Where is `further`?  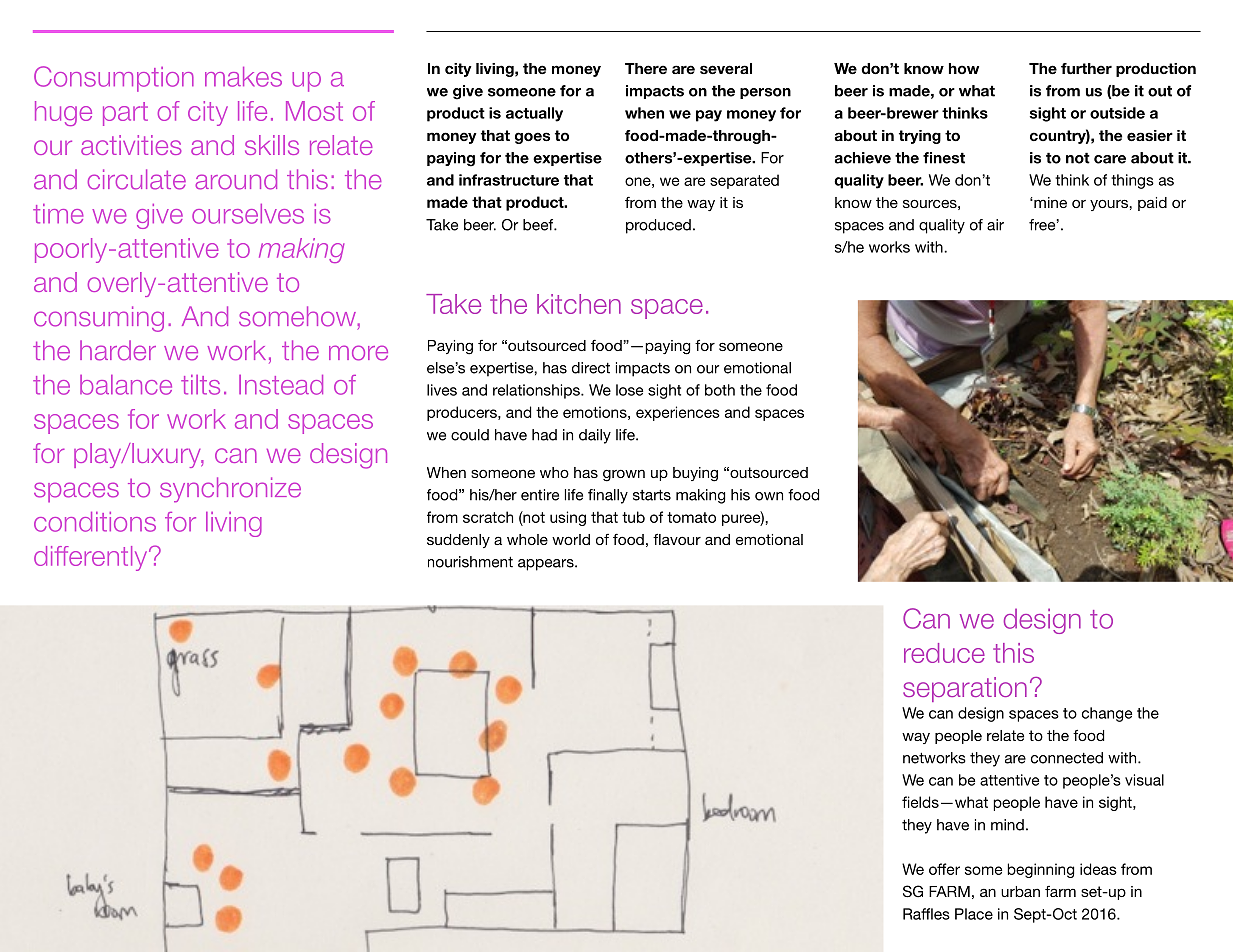
further is located at coordinates (1086, 68).
